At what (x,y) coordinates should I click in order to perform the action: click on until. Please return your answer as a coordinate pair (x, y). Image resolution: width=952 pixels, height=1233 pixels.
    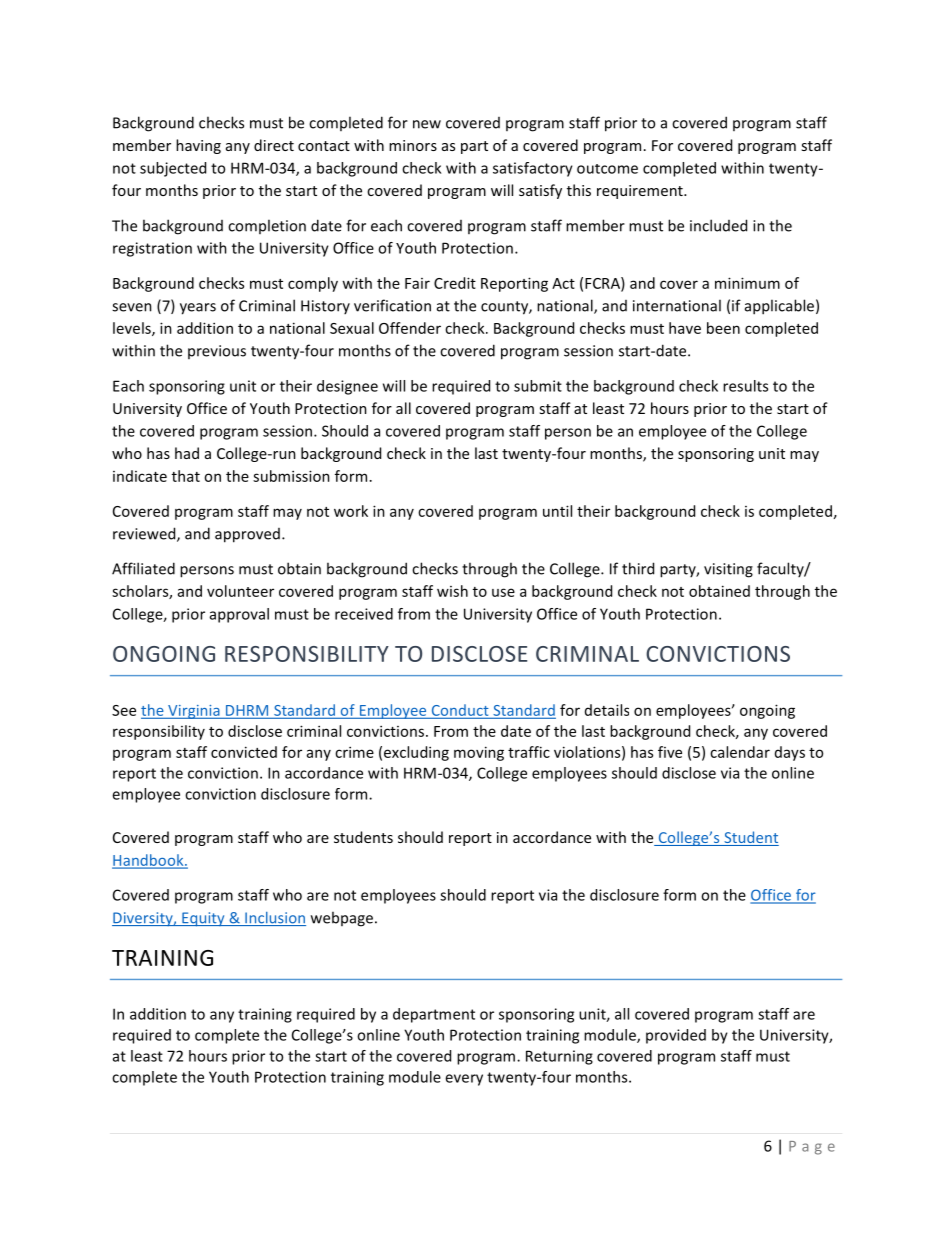
    Looking at the image, I should click on (557, 511).
